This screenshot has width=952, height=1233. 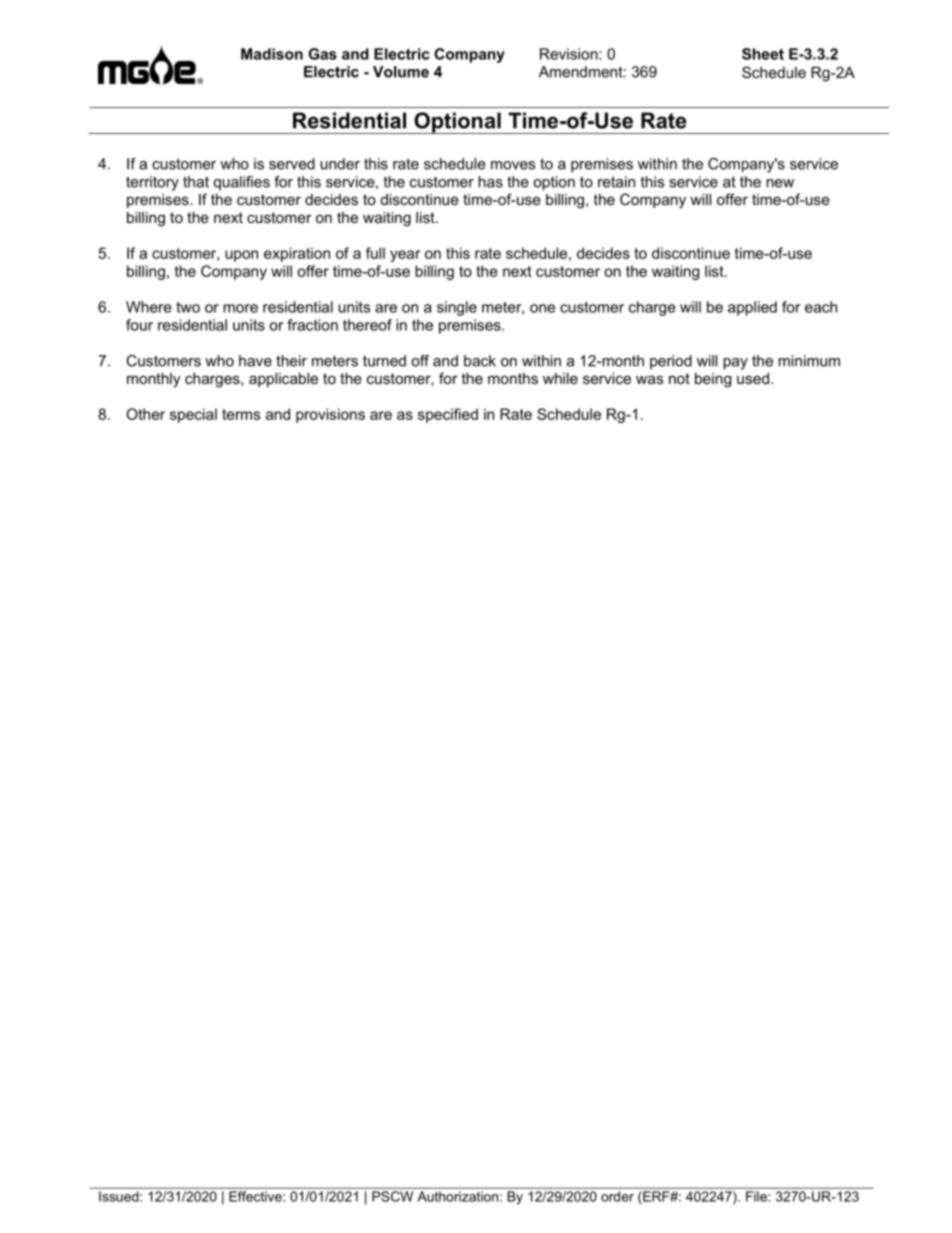 What do you see at coordinates (193, 415) in the screenshot?
I see `special` at bounding box center [193, 415].
